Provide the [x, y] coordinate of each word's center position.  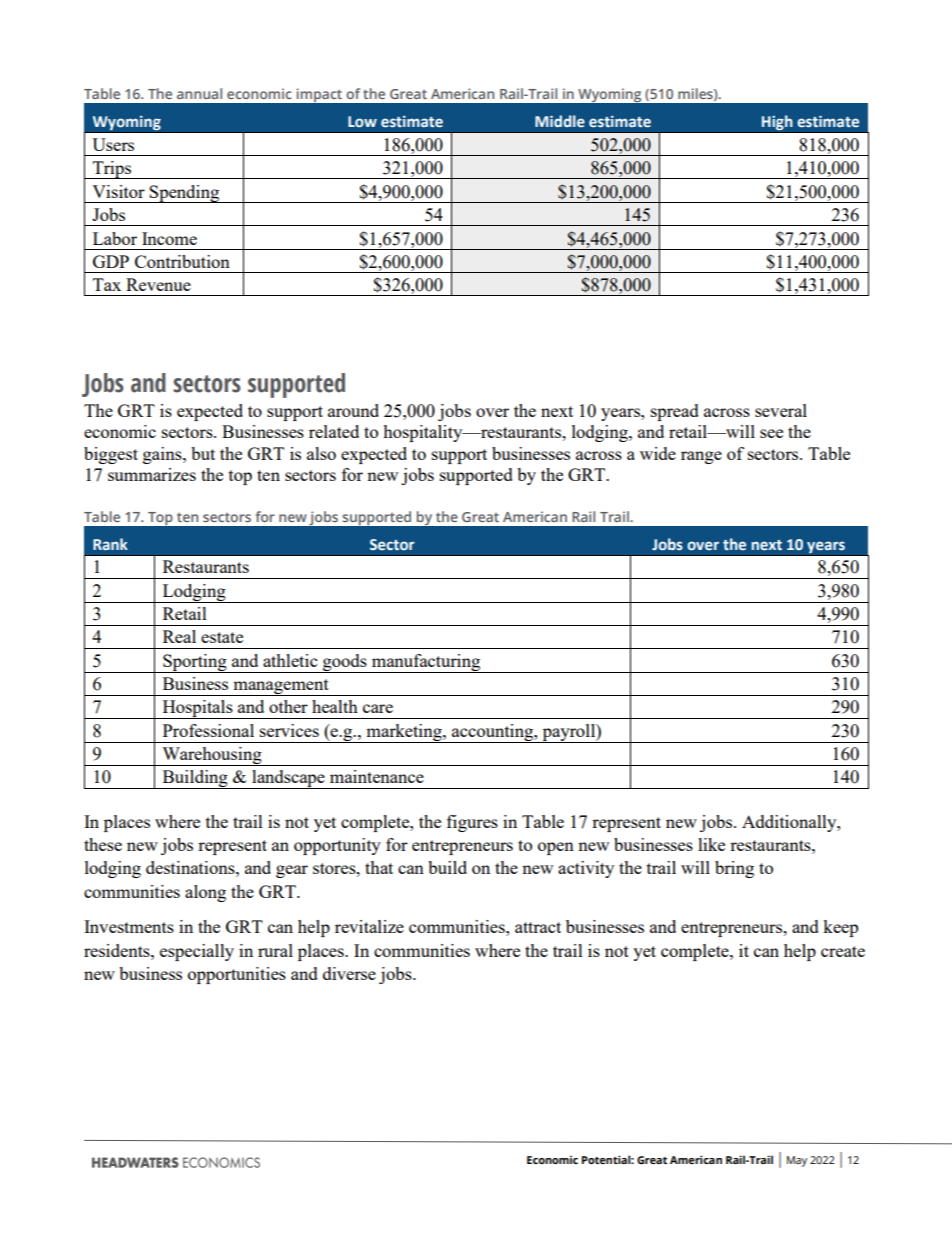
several [781, 410]
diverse [349, 973]
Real [179, 636]
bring [734, 869]
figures [472, 823]
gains [163, 455]
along [205, 893]
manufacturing [426, 663]
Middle [560, 121]
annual [199, 93]
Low [362, 121]
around [353, 410]
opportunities [237, 975]
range [701, 457]
